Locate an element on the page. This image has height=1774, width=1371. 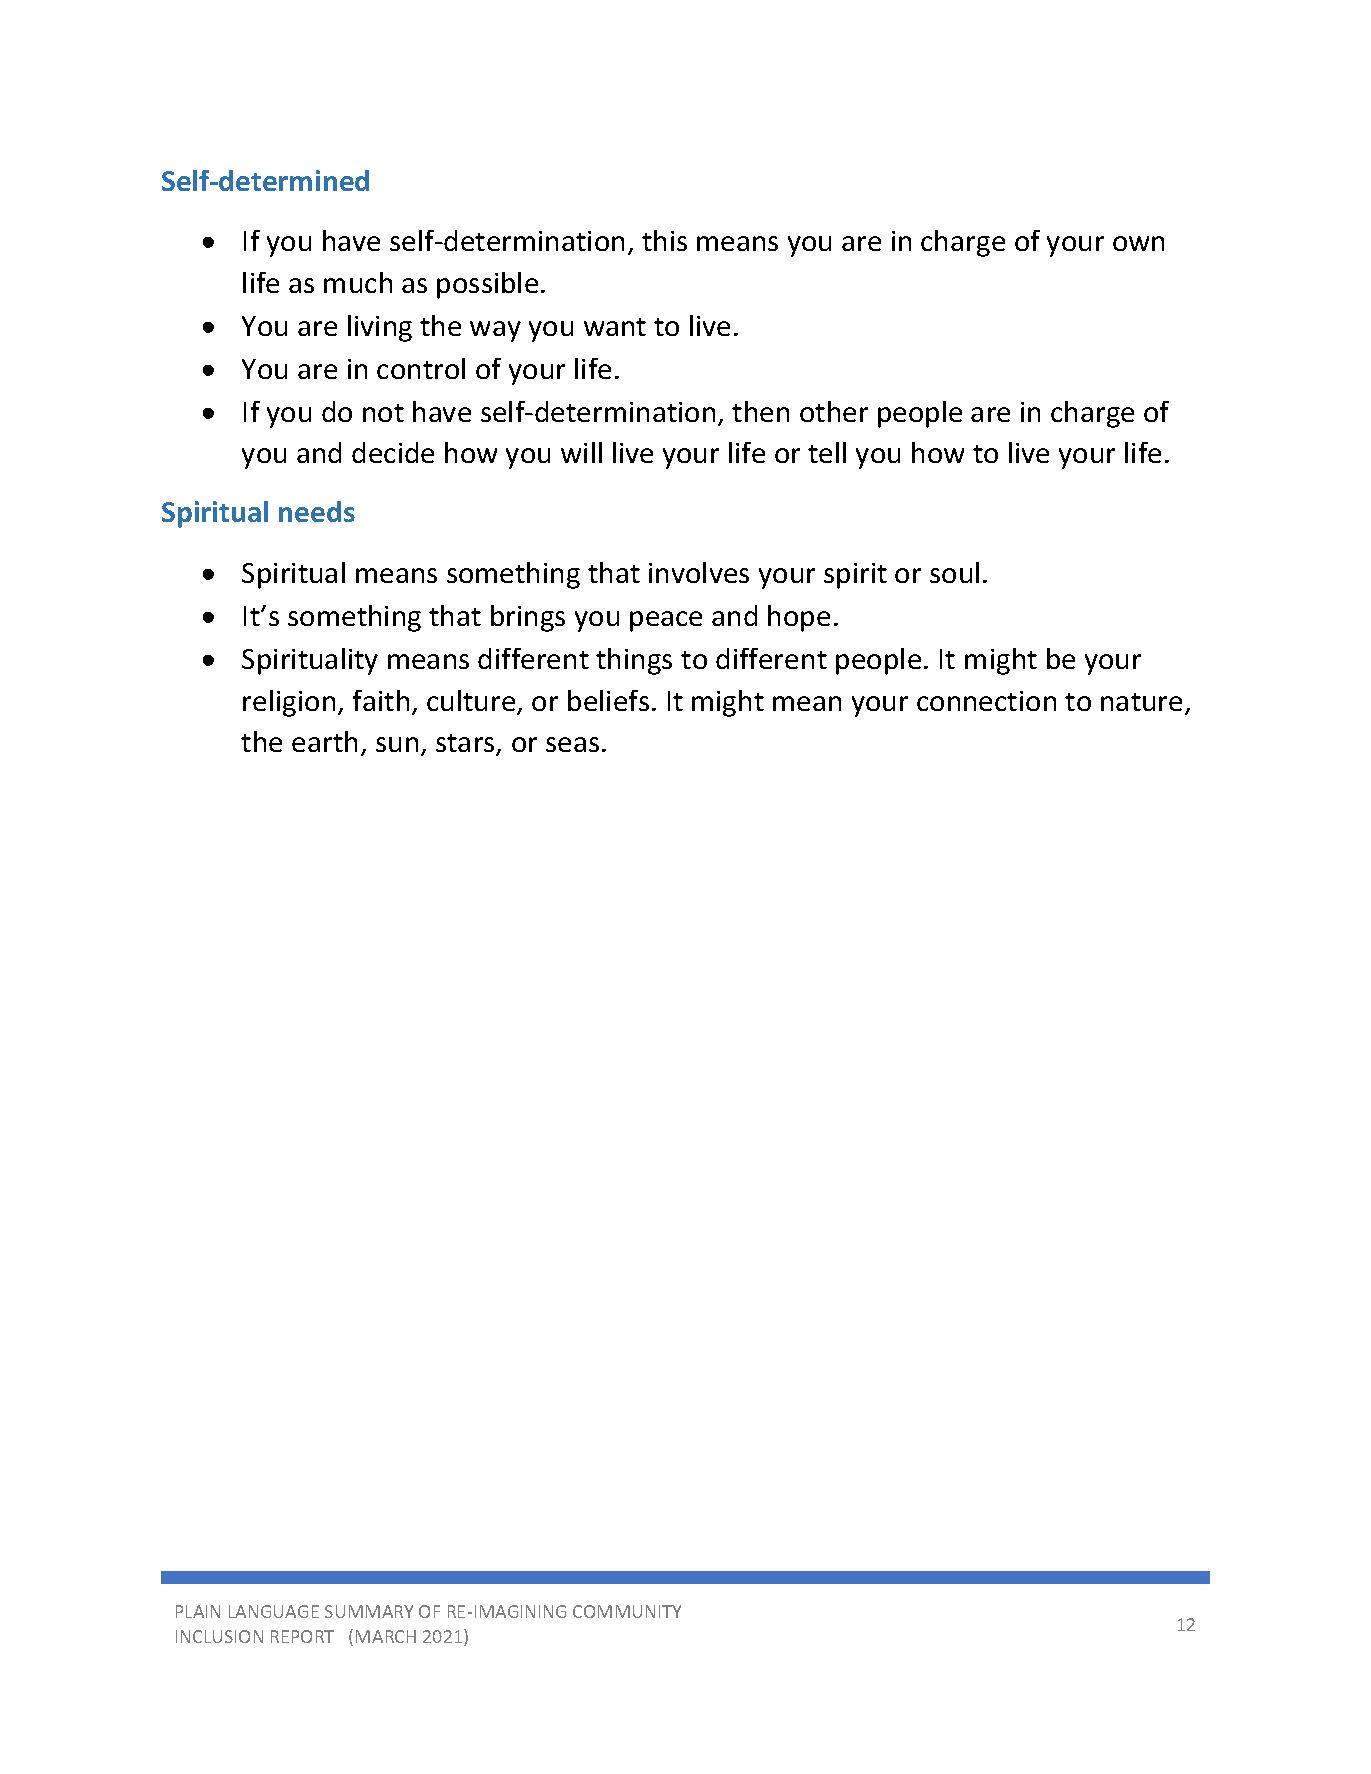
beliefs is located at coordinates (608, 700).
